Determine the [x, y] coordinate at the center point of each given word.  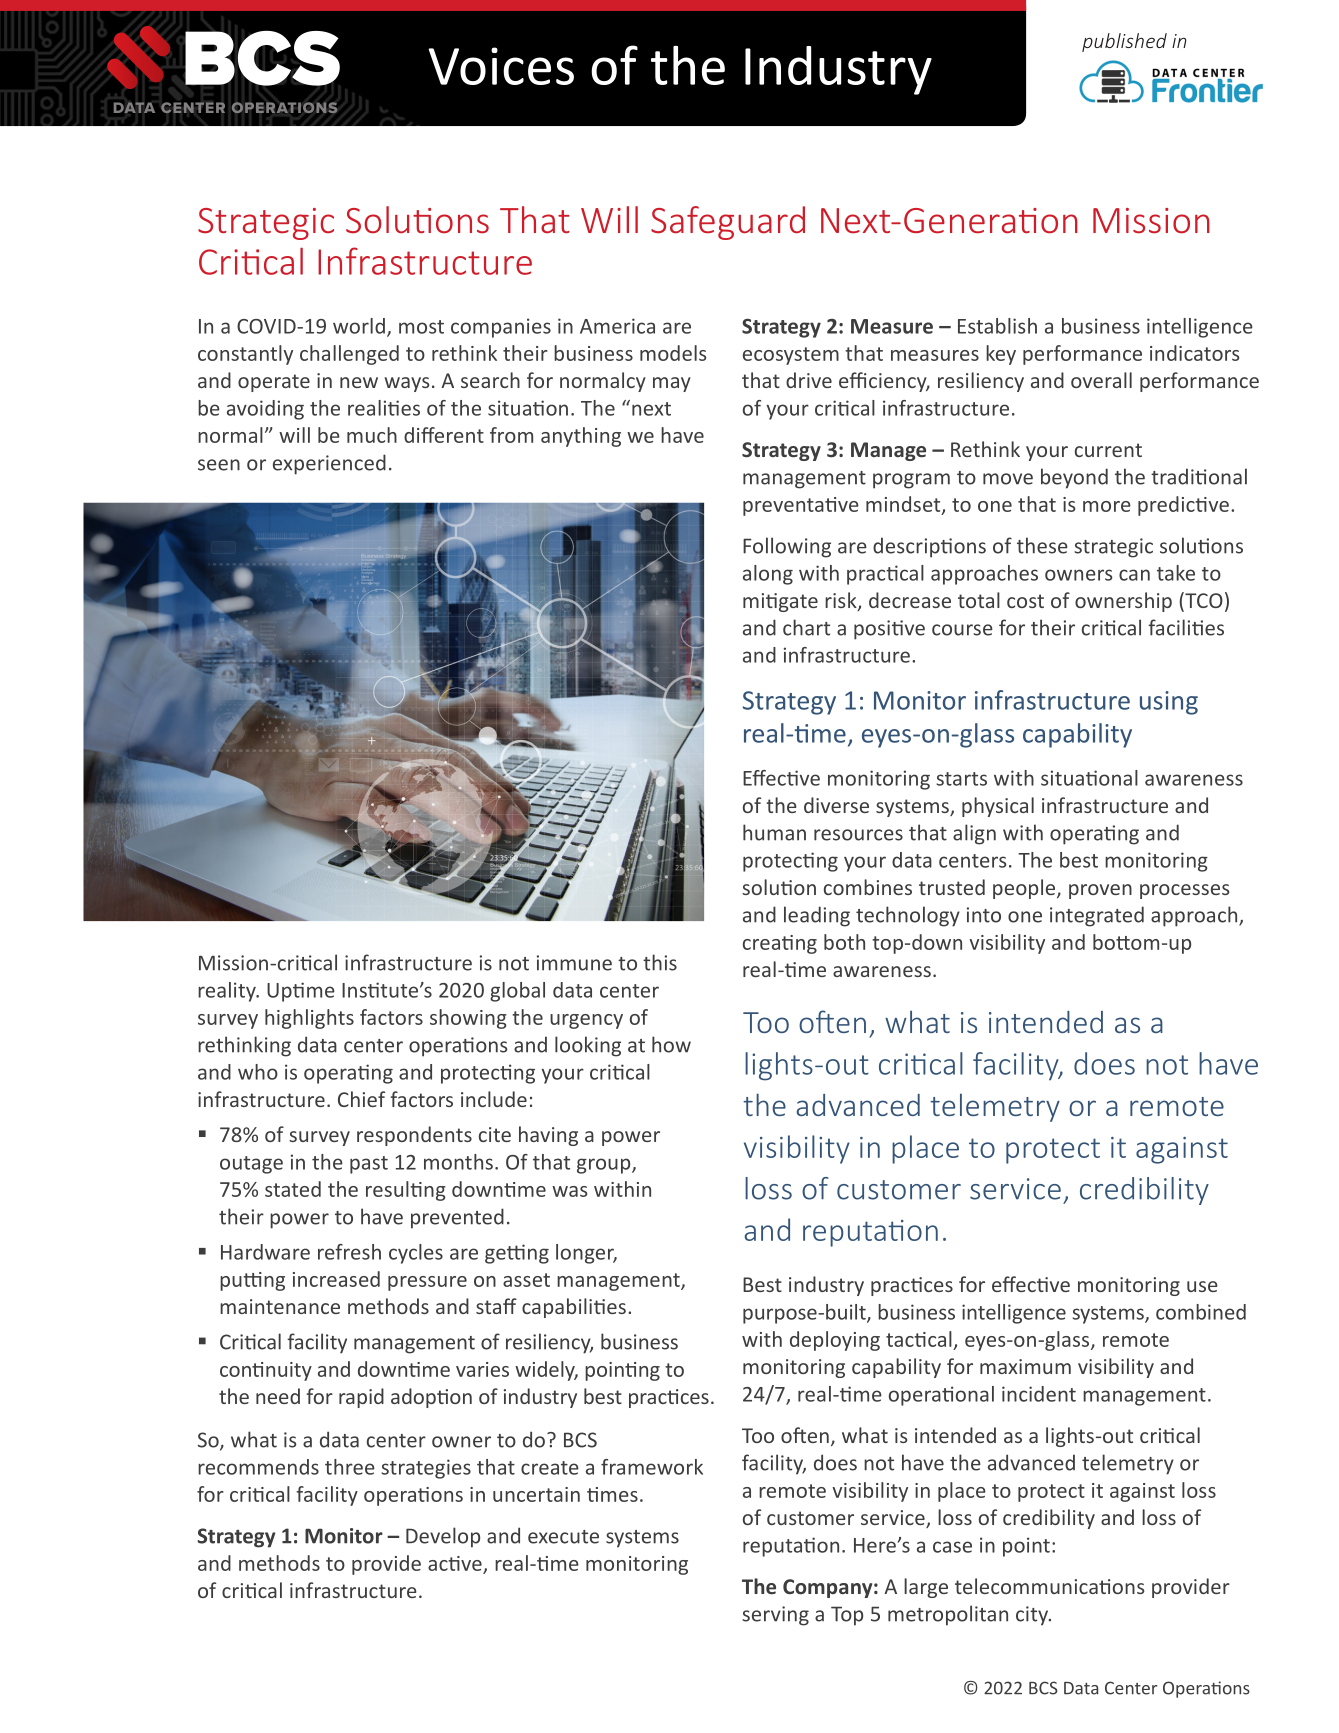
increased [336, 1279]
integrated [1097, 916]
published [1124, 42]
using [1169, 703]
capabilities [574, 1308]
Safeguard [728, 223]
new [359, 382]
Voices [501, 66]
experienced [329, 464]
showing [468, 1019]
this [660, 962]
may [672, 384]
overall [1101, 380]
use [1202, 1286]
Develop [443, 1537]
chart [806, 627]
